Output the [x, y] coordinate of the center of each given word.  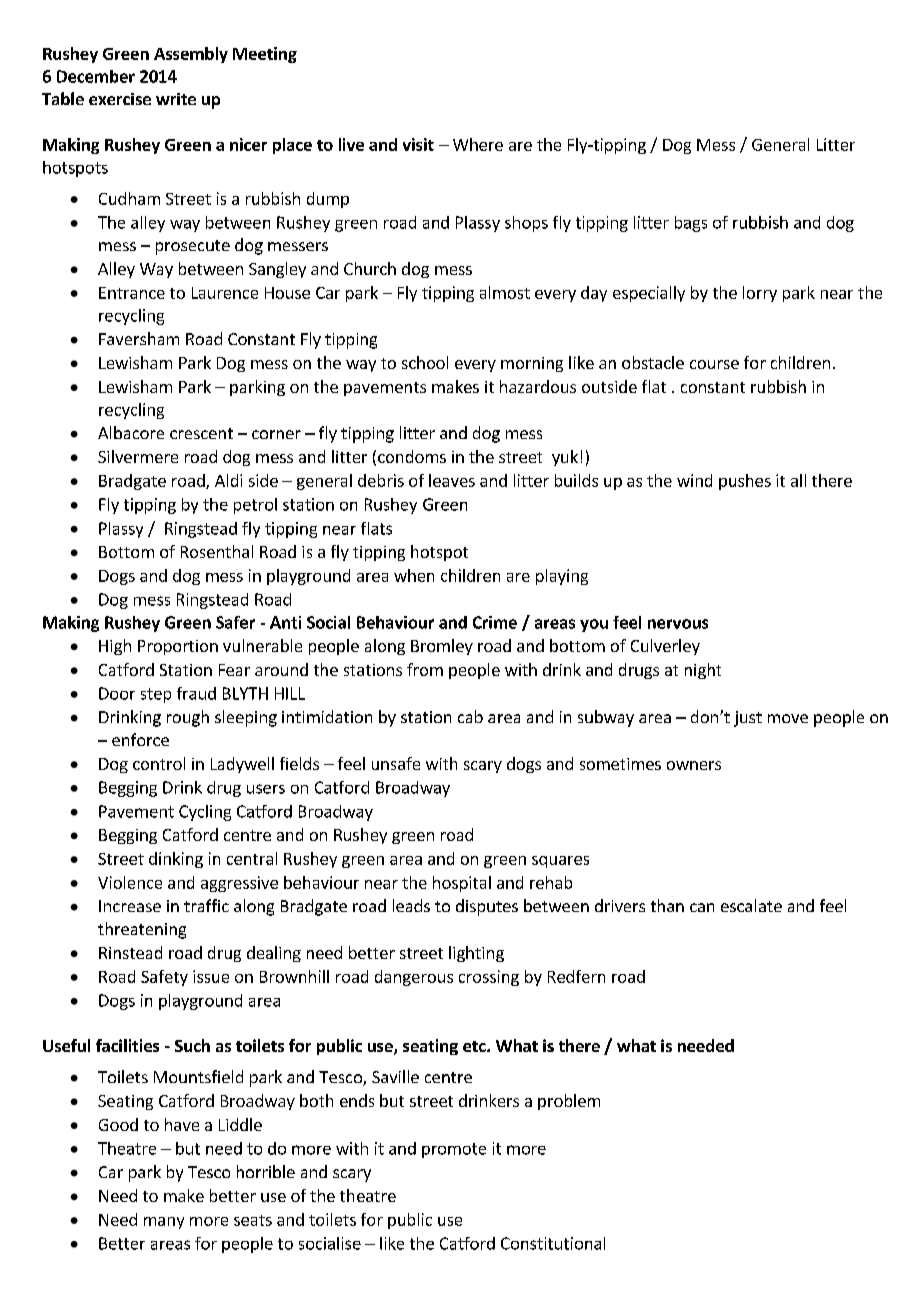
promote [454, 1150]
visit [418, 144]
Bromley [442, 647]
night [703, 671]
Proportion [178, 647]
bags [691, 224]
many [164, 1223]
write [176, 99]
